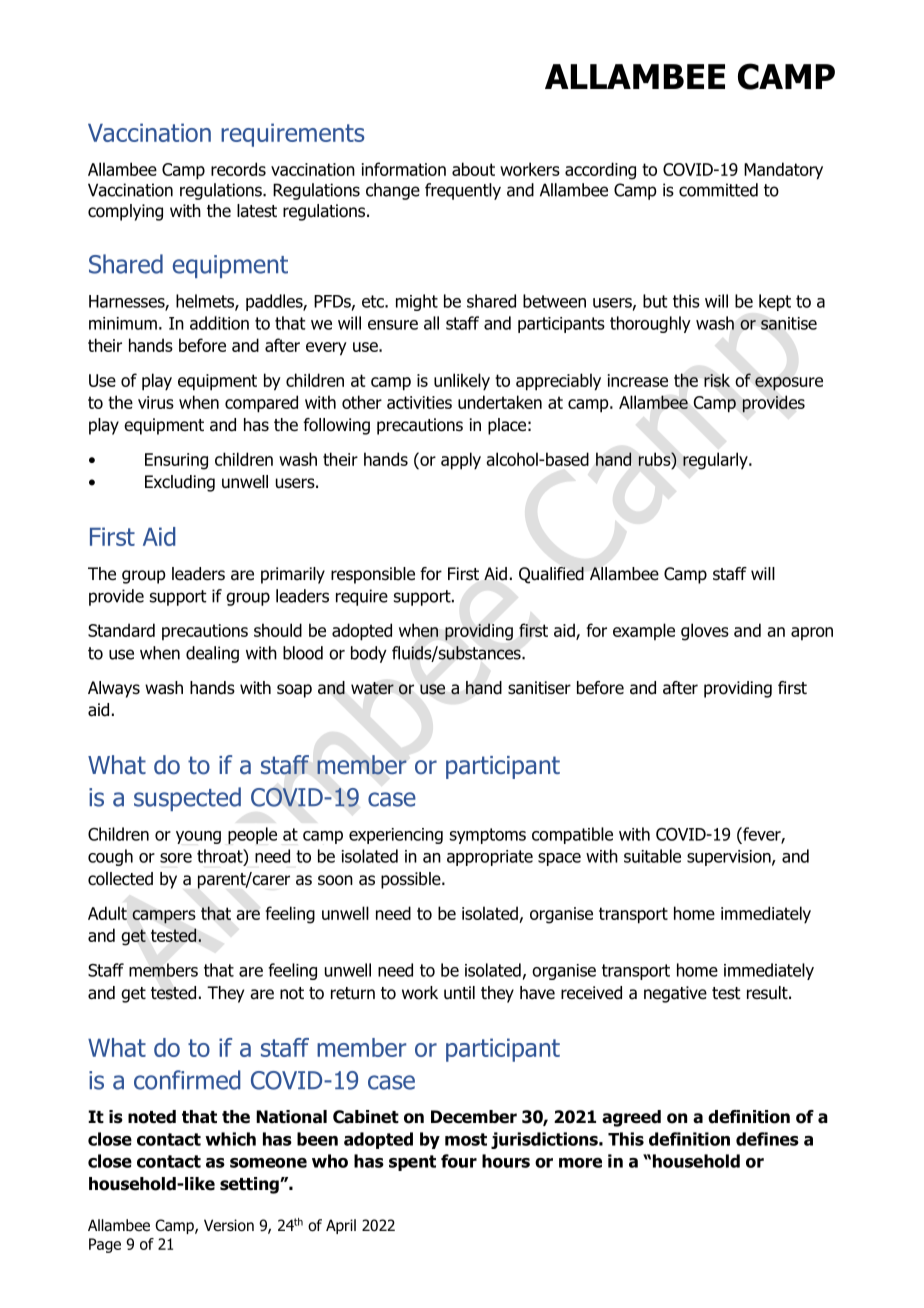  What do you see at coordinates (463, 191) in the screenshot?
I see `frequently` at bounding box center [463, 191].
